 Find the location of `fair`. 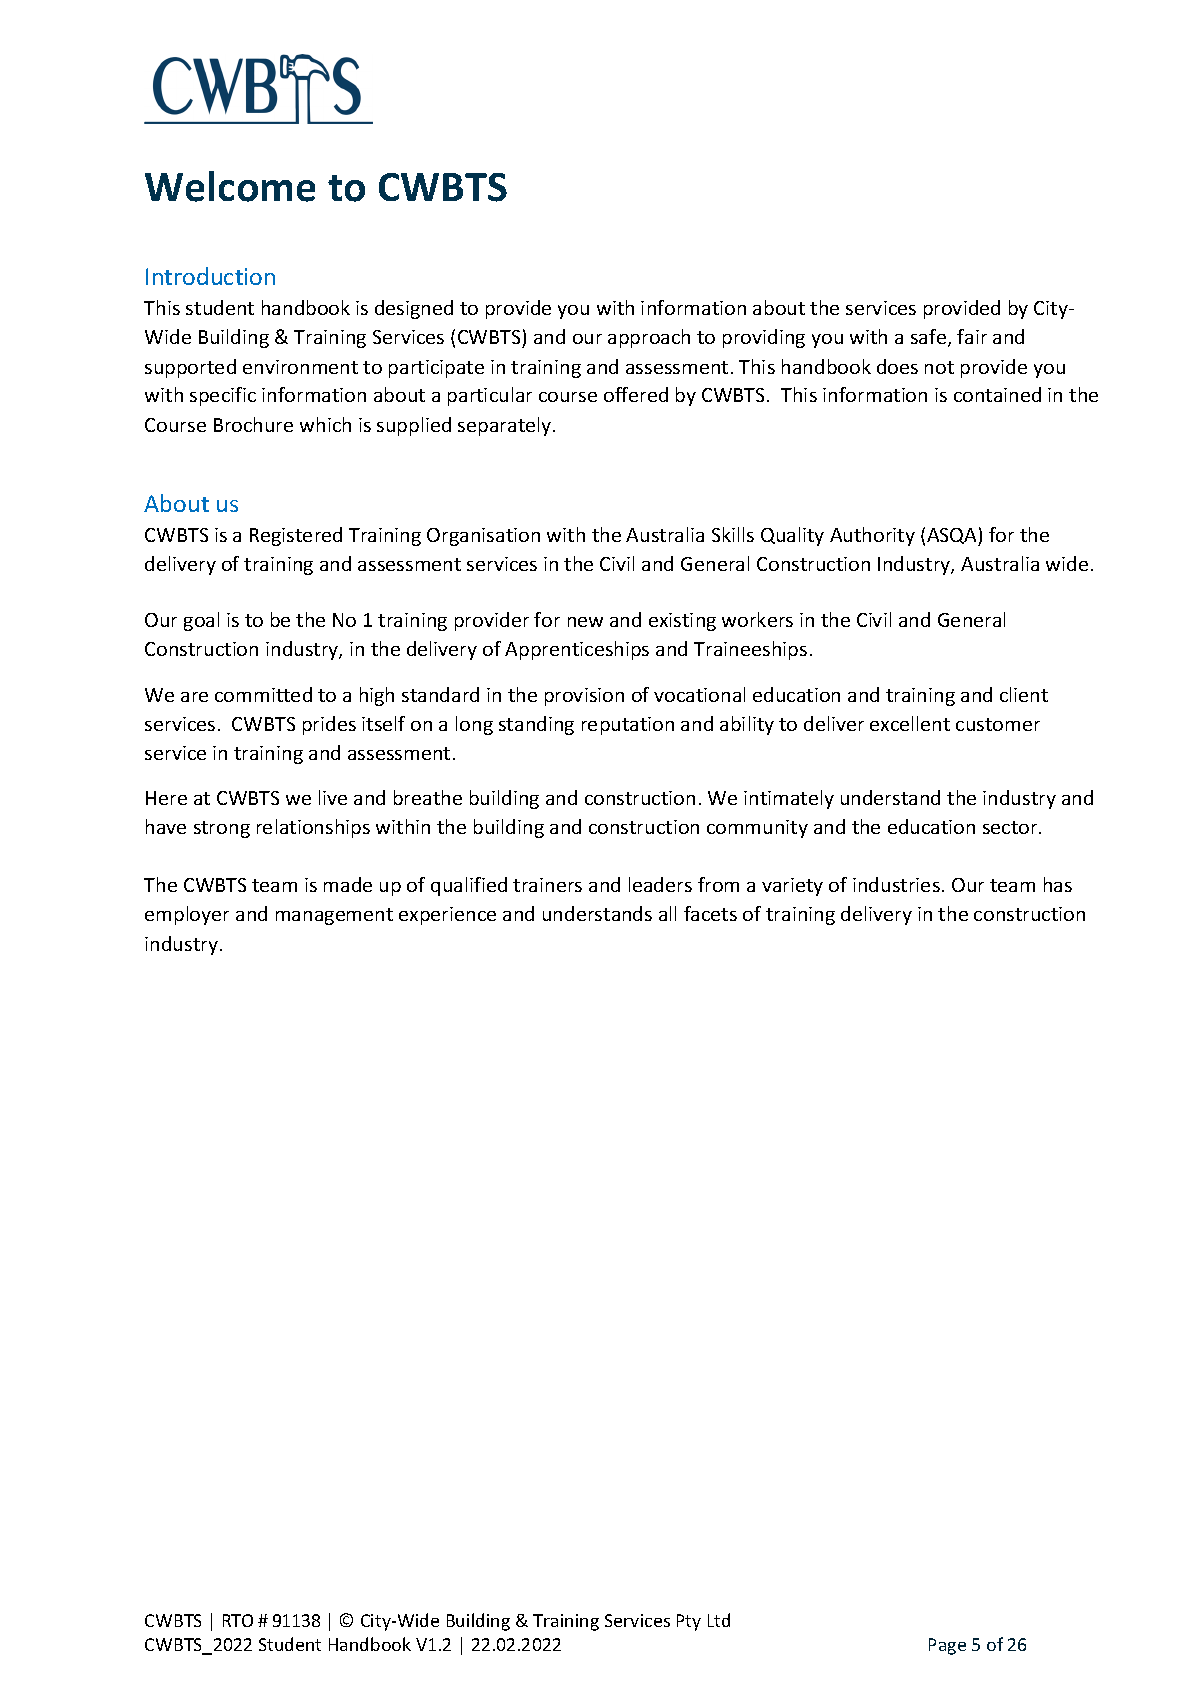

fair is located at coordinates (972, 336).
